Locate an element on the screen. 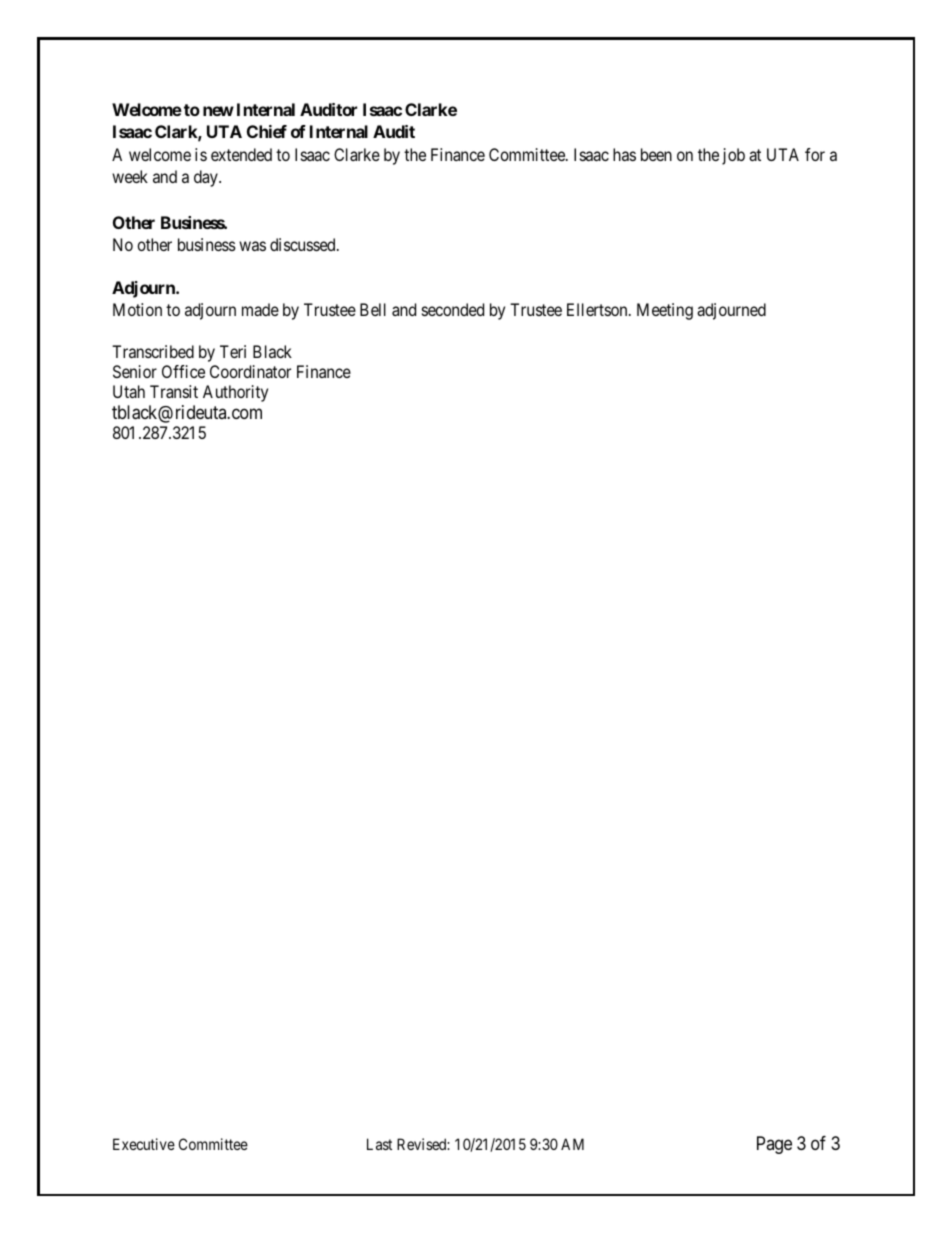  Executive is located at coordinates (144, 1144).
